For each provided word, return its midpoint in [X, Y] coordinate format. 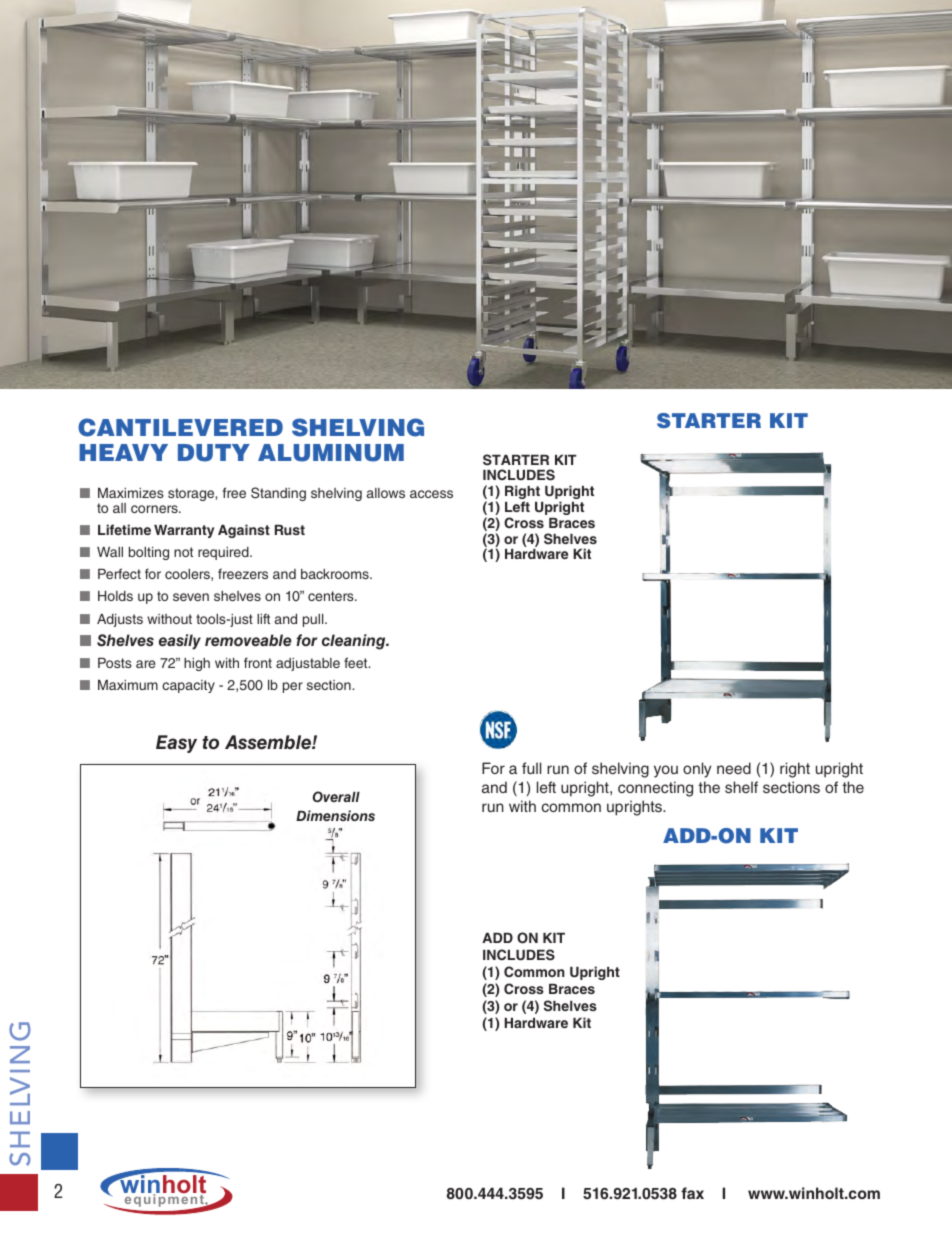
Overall [336, 796]
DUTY [214, 453]
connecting [655, 789]
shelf [741, 787]
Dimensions [335, 815]
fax [692, 1193]
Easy [176, 744]
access [431, 494]
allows [386, 493]
